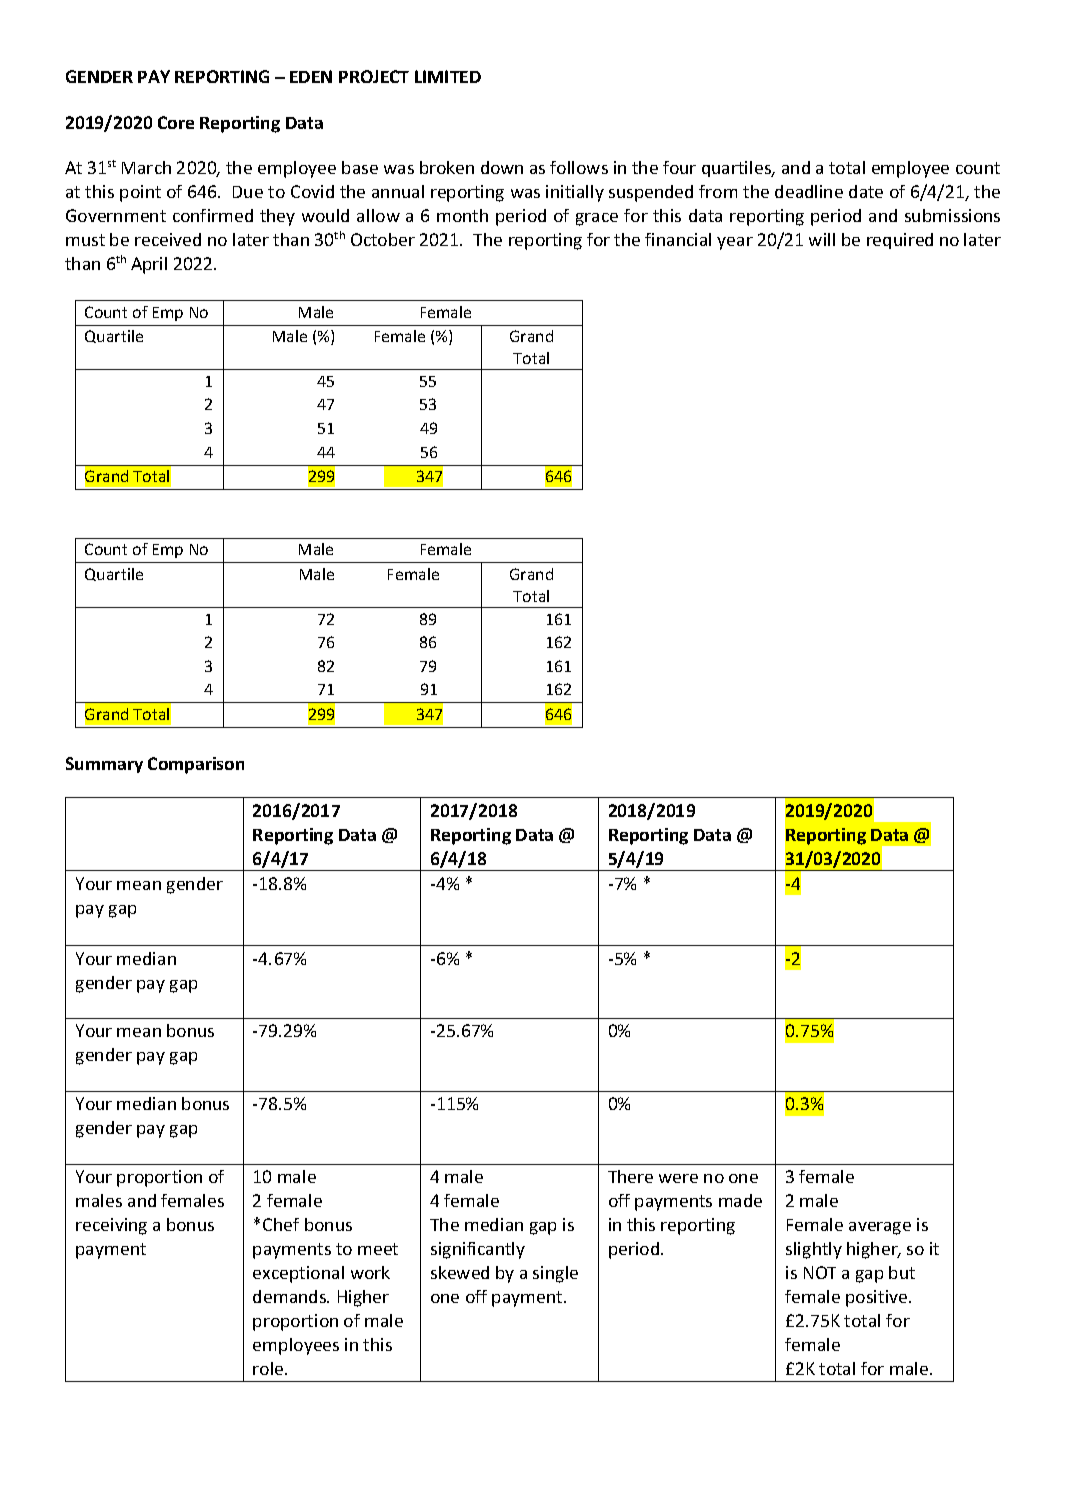 The height and width of the screenshot is (1506, 1065). Describe the element at coordinates (196, 765) in the screenshot. I see `Comparison` at that location.
